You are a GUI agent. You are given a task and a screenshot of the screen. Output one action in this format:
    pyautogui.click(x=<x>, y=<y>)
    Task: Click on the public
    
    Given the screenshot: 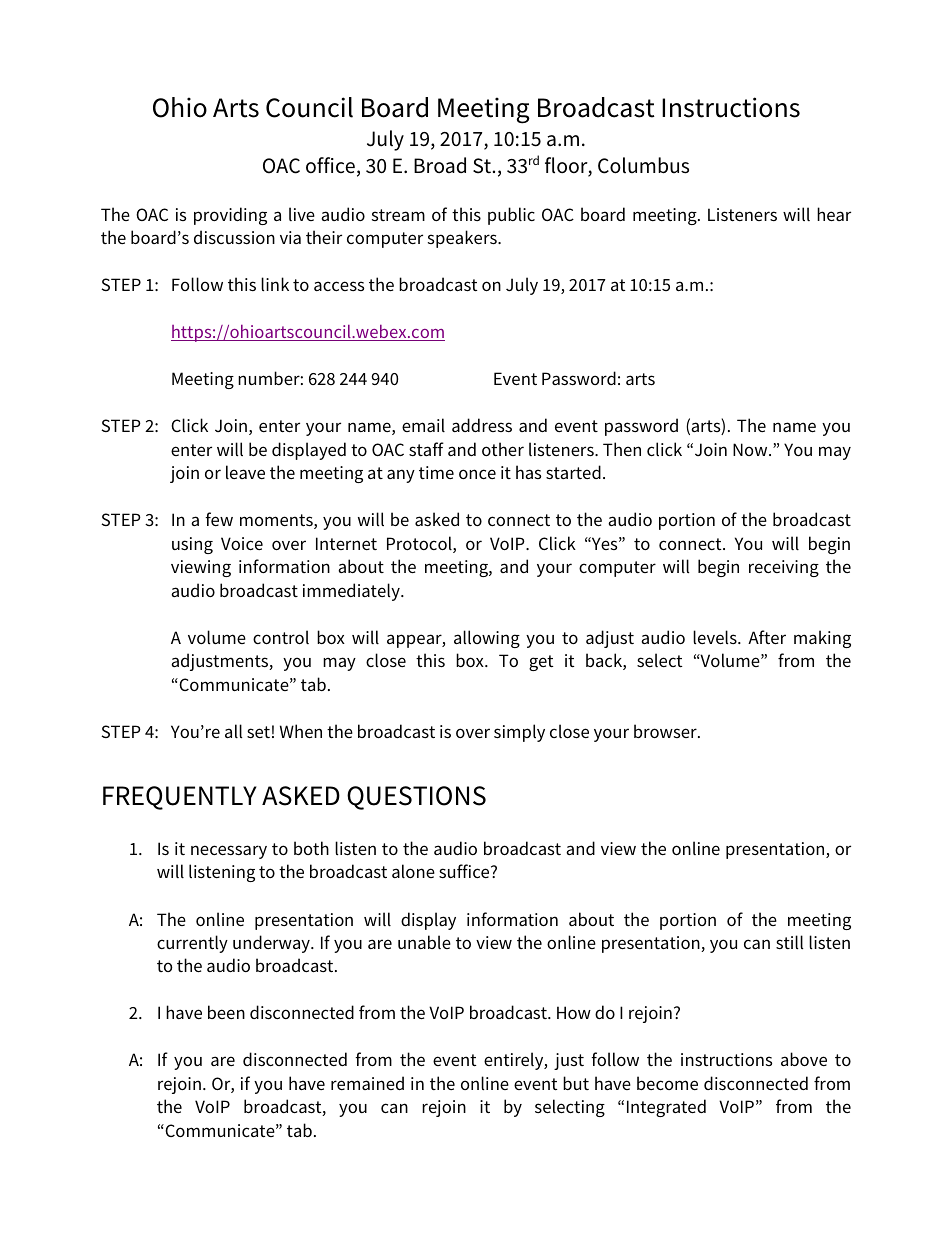 What is the action you would take?
    pyautogui.click(x=511, y=216)
